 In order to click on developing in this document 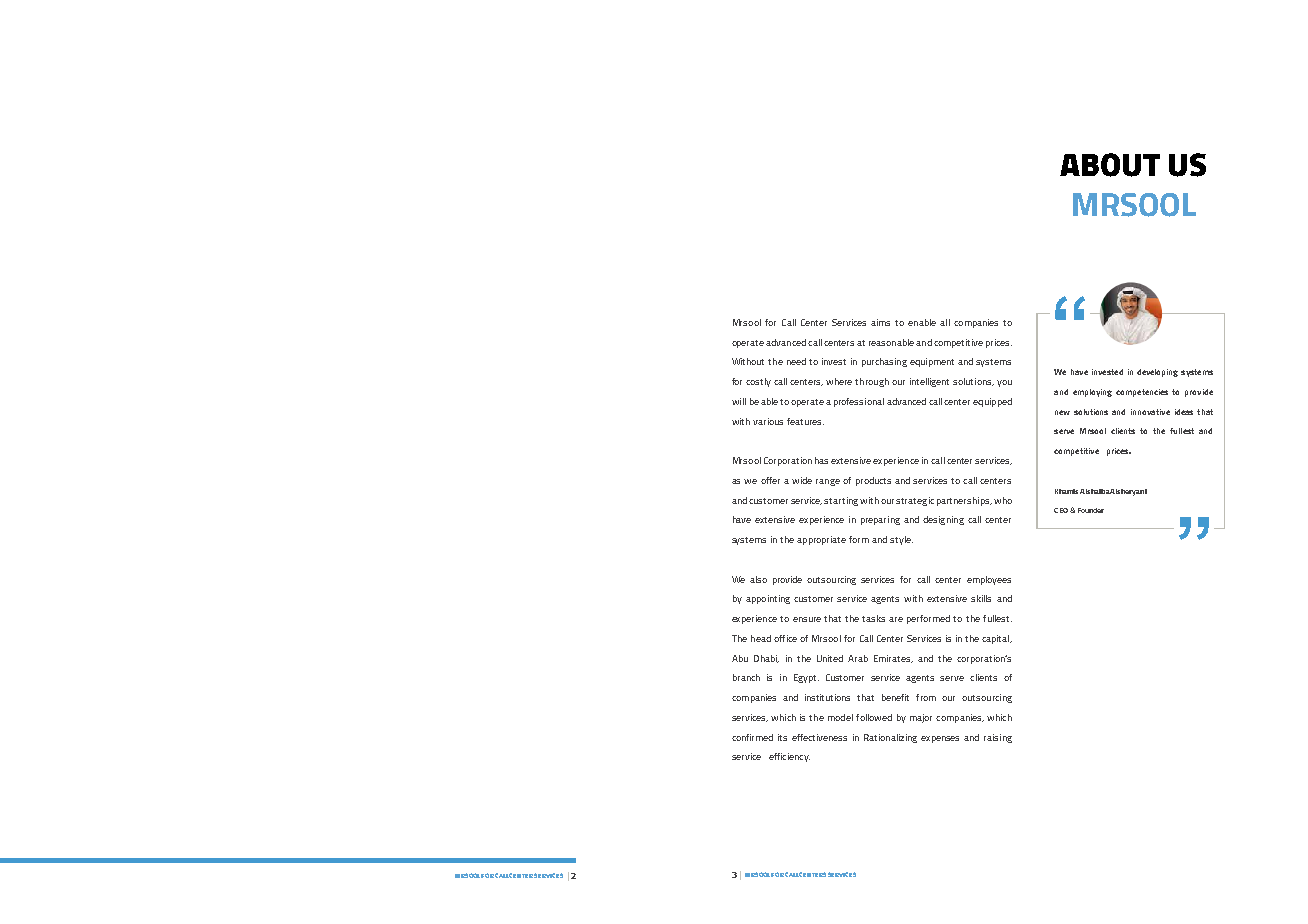, I will do `click(1157, 373)`.
